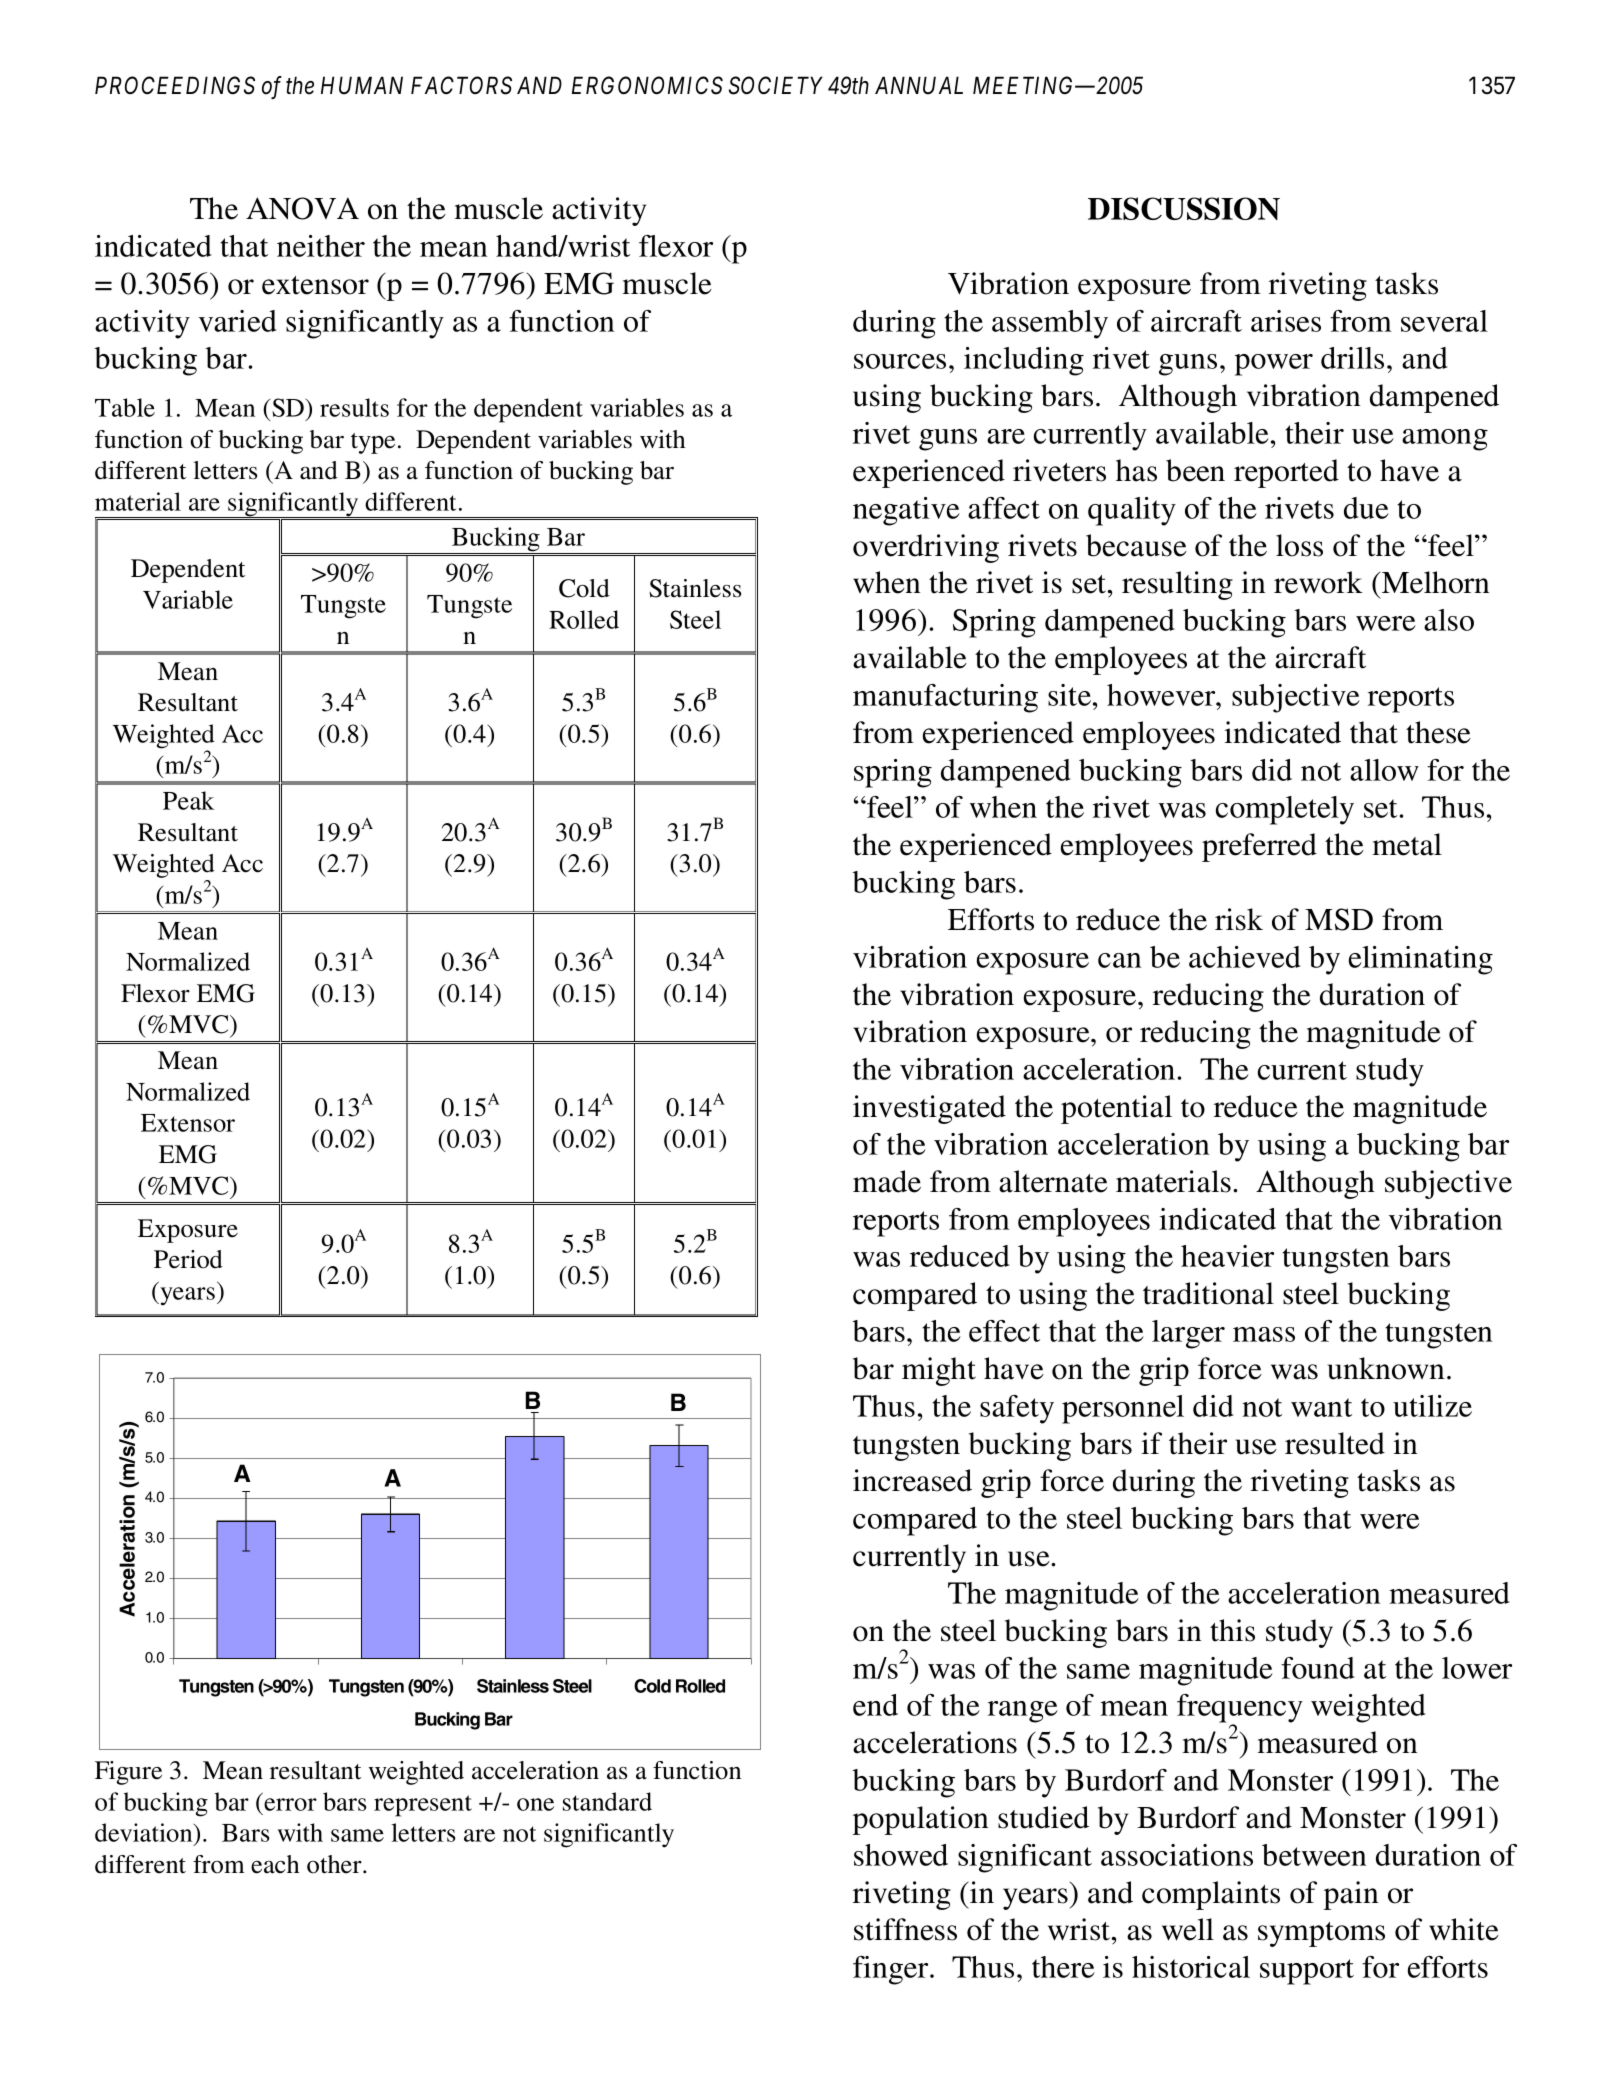 The height and width of the page is (2084, 1611). I want to click on Period, so click(188, 1259).
